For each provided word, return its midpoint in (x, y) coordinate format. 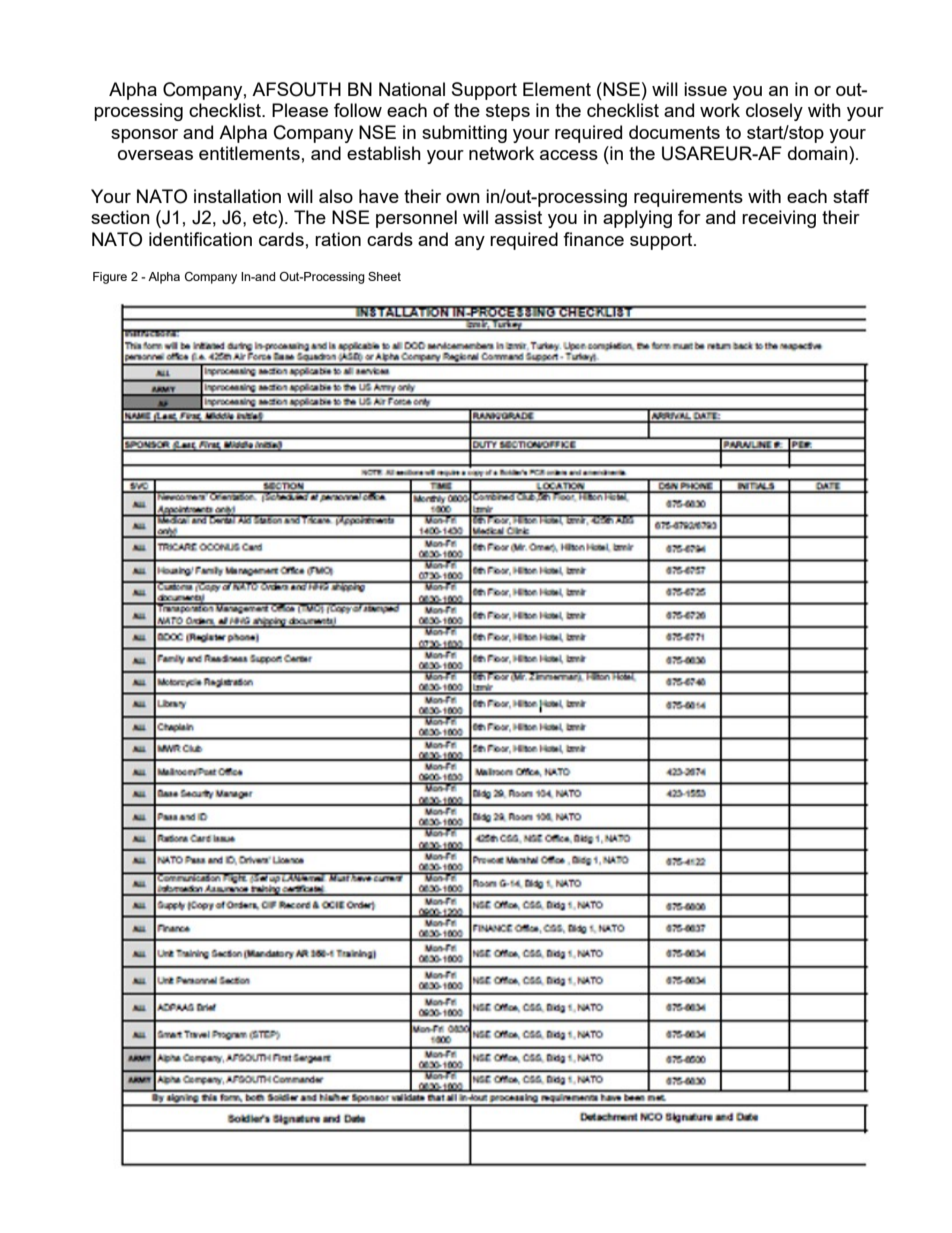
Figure (110, 278)
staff (851, 196)
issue (705, 89)
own (463, 198)
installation (237, 196)
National (412, 89)
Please (300, 110)
